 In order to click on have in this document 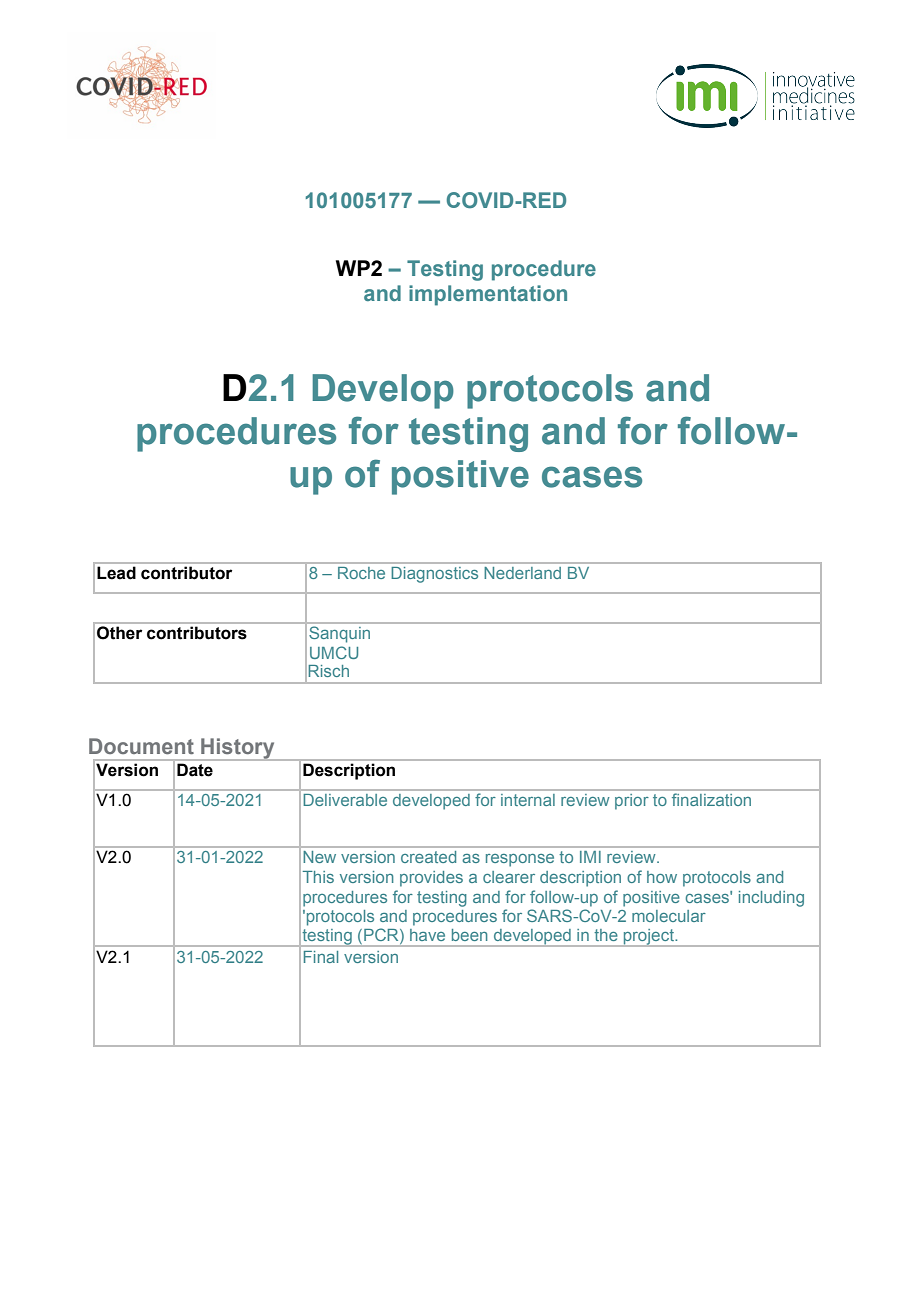, I will do `click(427, 935)`.
